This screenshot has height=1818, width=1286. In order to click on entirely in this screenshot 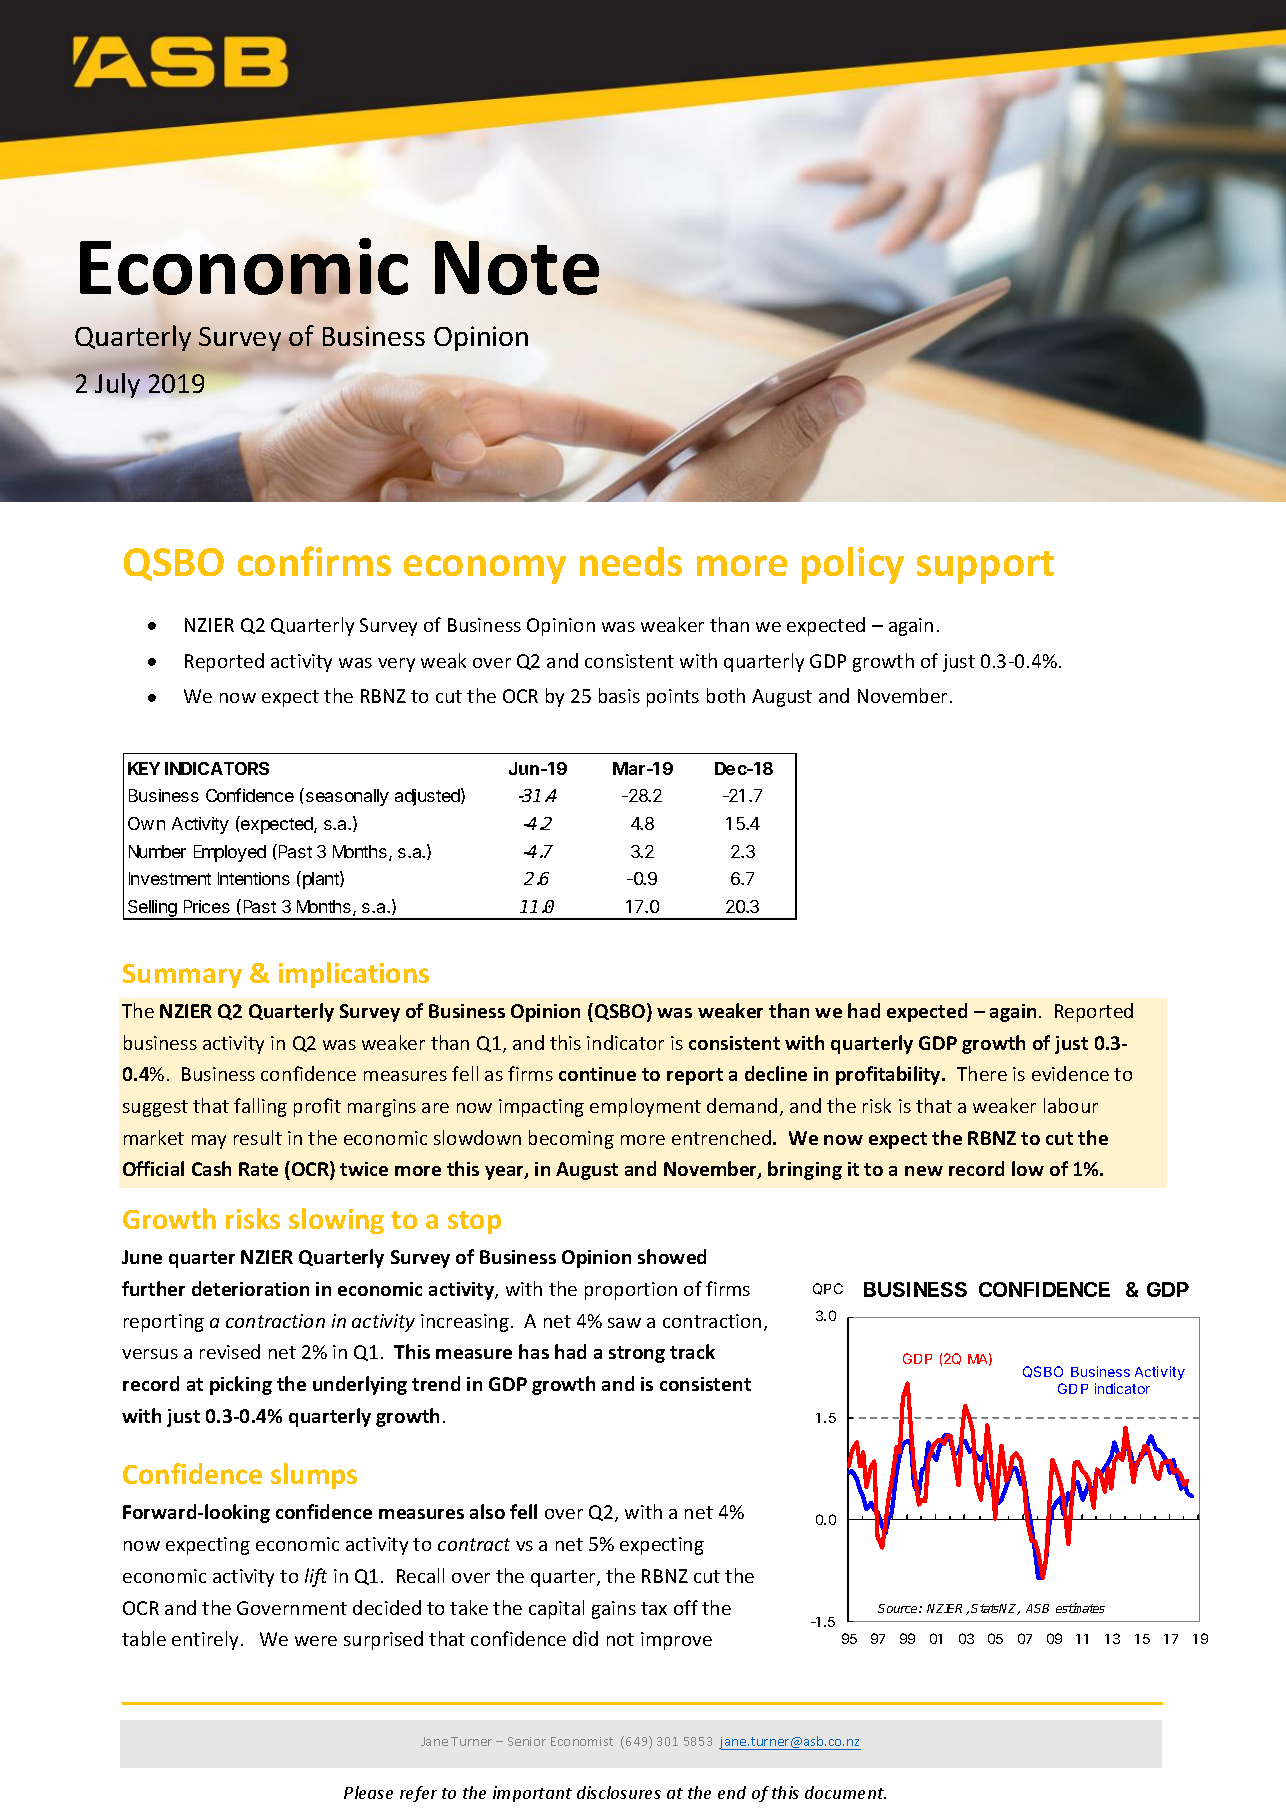, I will do `click(205, 1640)`.
